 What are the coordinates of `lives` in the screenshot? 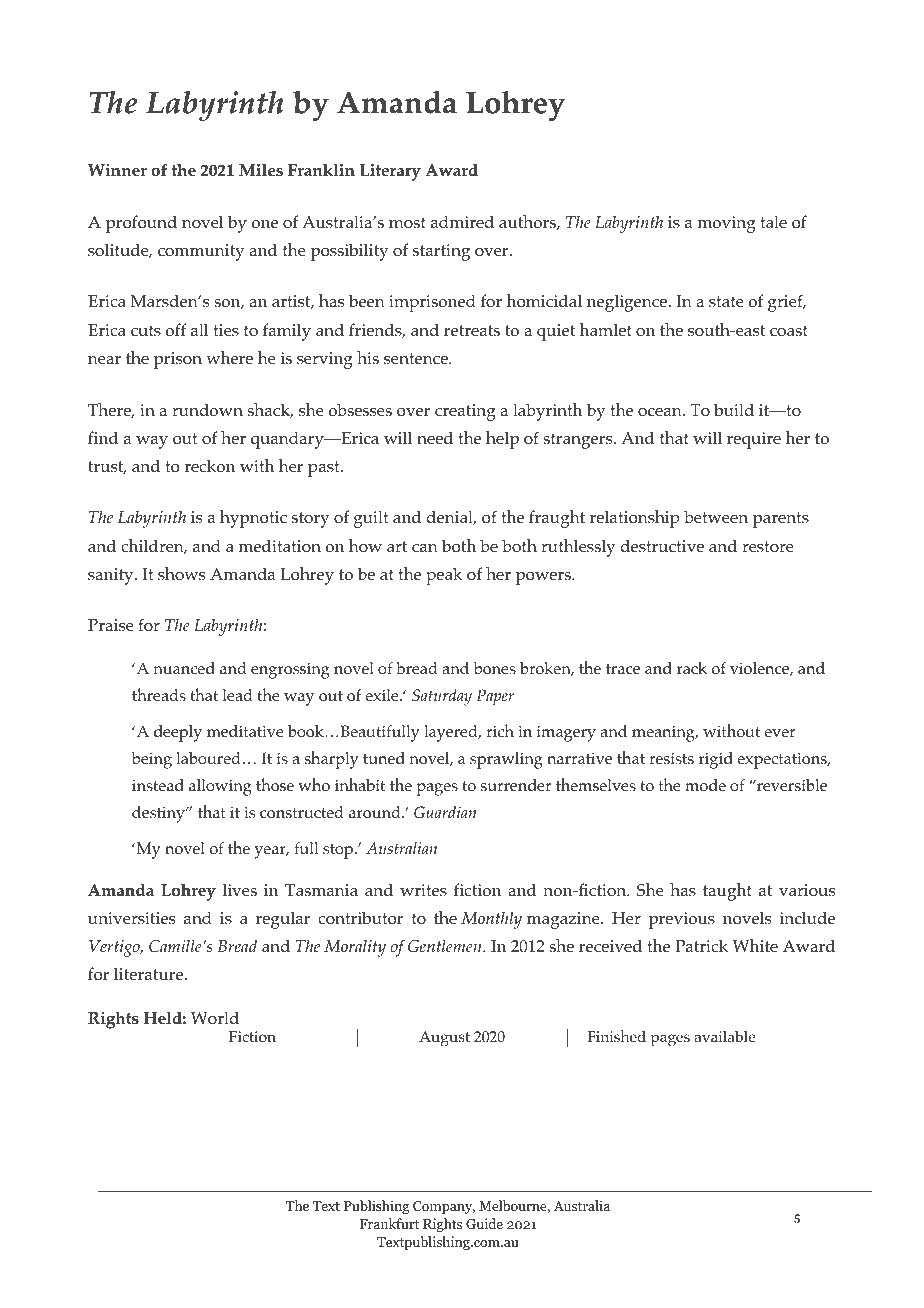 It's located at (239, 889).
